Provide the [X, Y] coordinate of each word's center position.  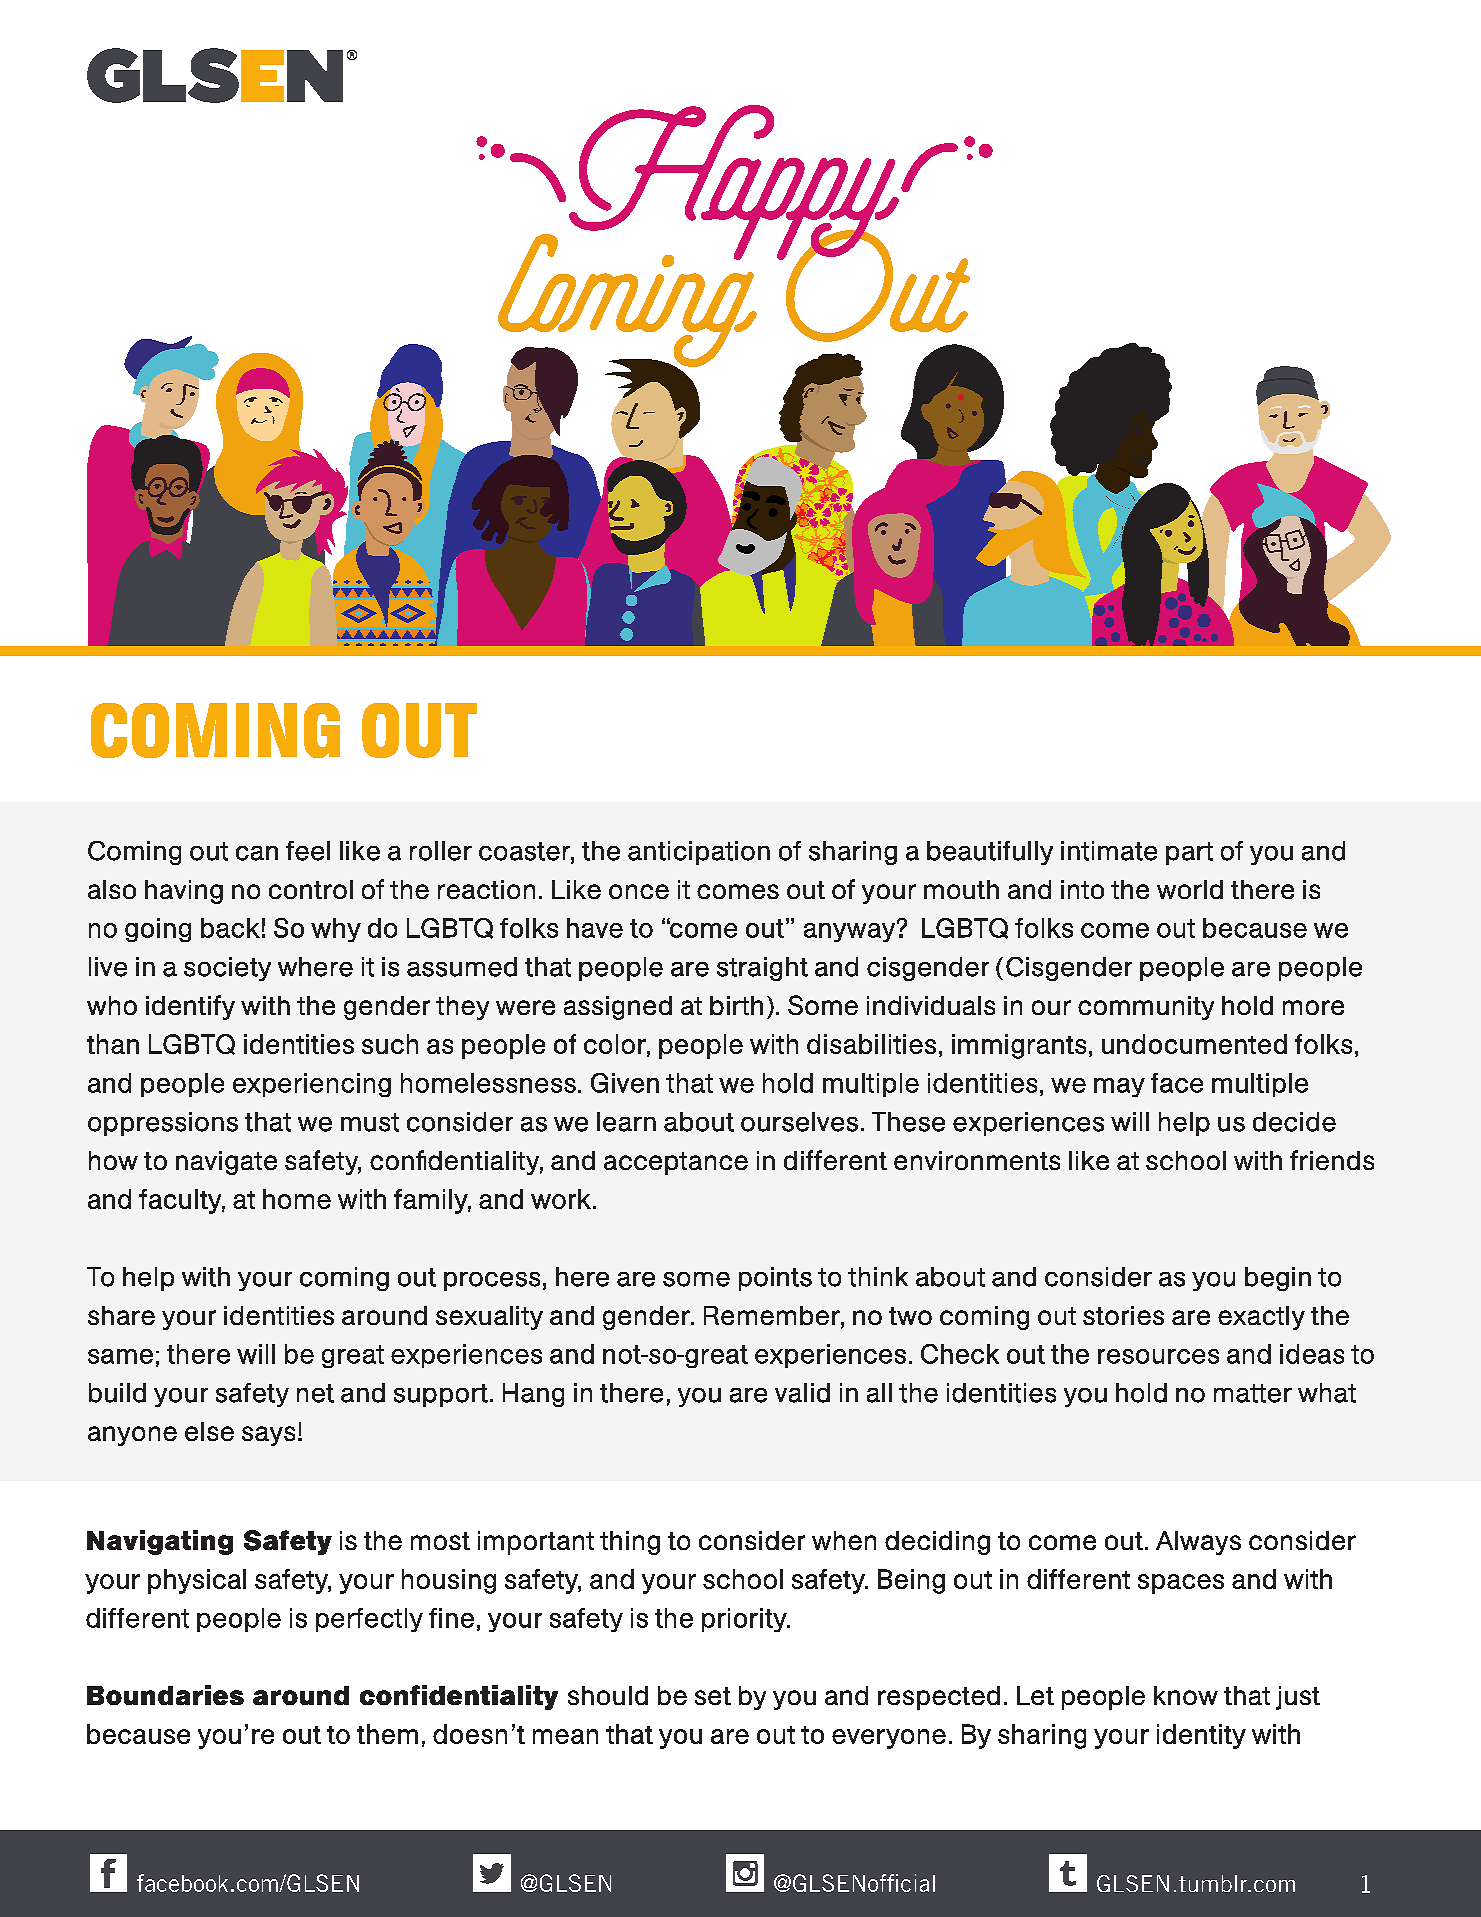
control [311, 889]
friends [1332, 1160]
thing [630, 1543]
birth [736, 1005]
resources [1158, 1356]
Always [1198, 1543]
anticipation [699, 853]
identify [190, 1007]
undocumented [1194, 1044]
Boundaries [165, 1695]
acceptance [676, 1163]
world [1190, 889]
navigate [226, 1163]
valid [802, 1393]
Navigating [160, 1542]
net [315, 1393]
